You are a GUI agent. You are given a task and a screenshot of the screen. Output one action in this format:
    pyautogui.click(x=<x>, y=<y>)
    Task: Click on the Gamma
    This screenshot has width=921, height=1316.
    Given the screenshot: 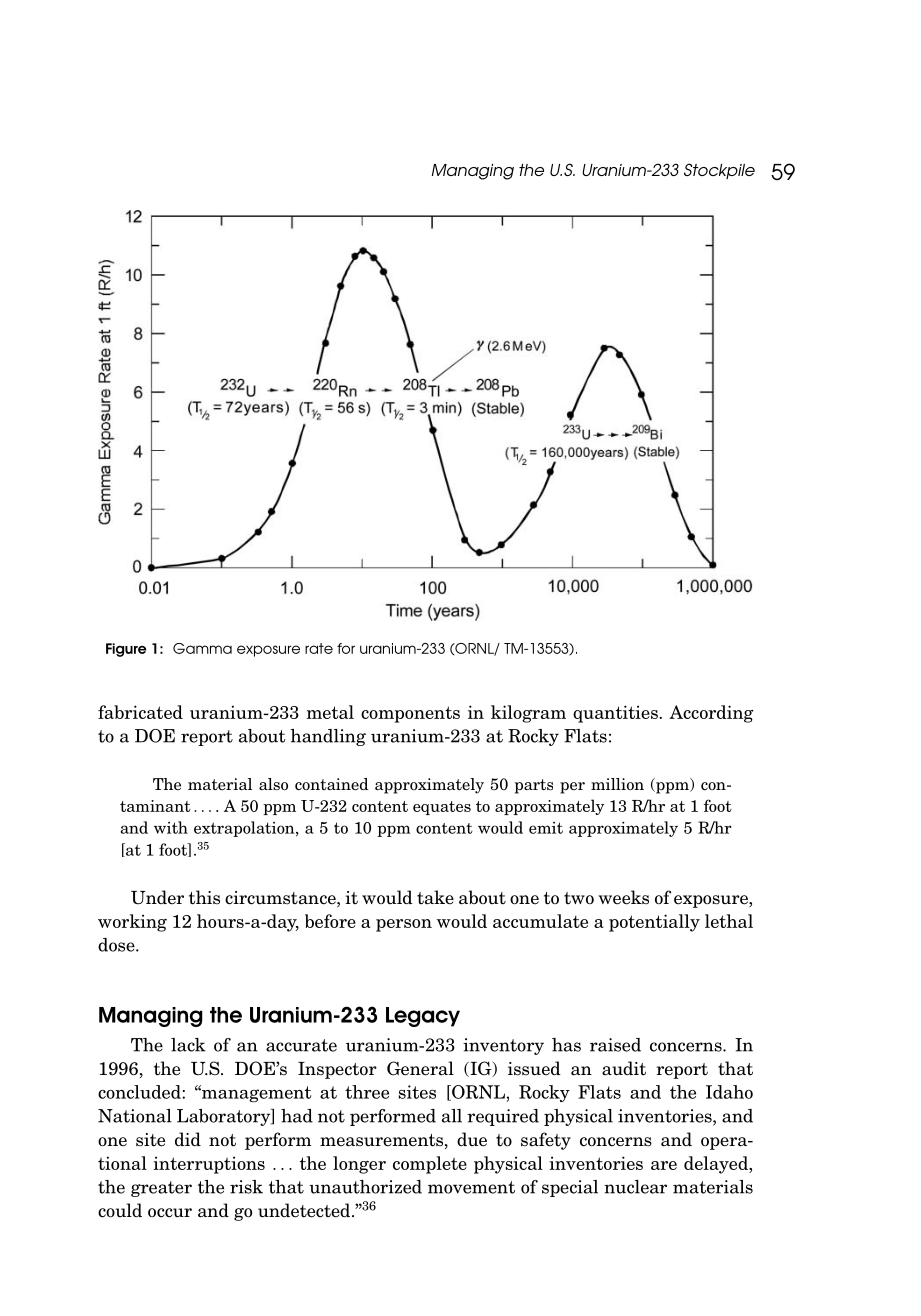 What is the action you would take?
    pyautogui.click(x=202, y=648)
